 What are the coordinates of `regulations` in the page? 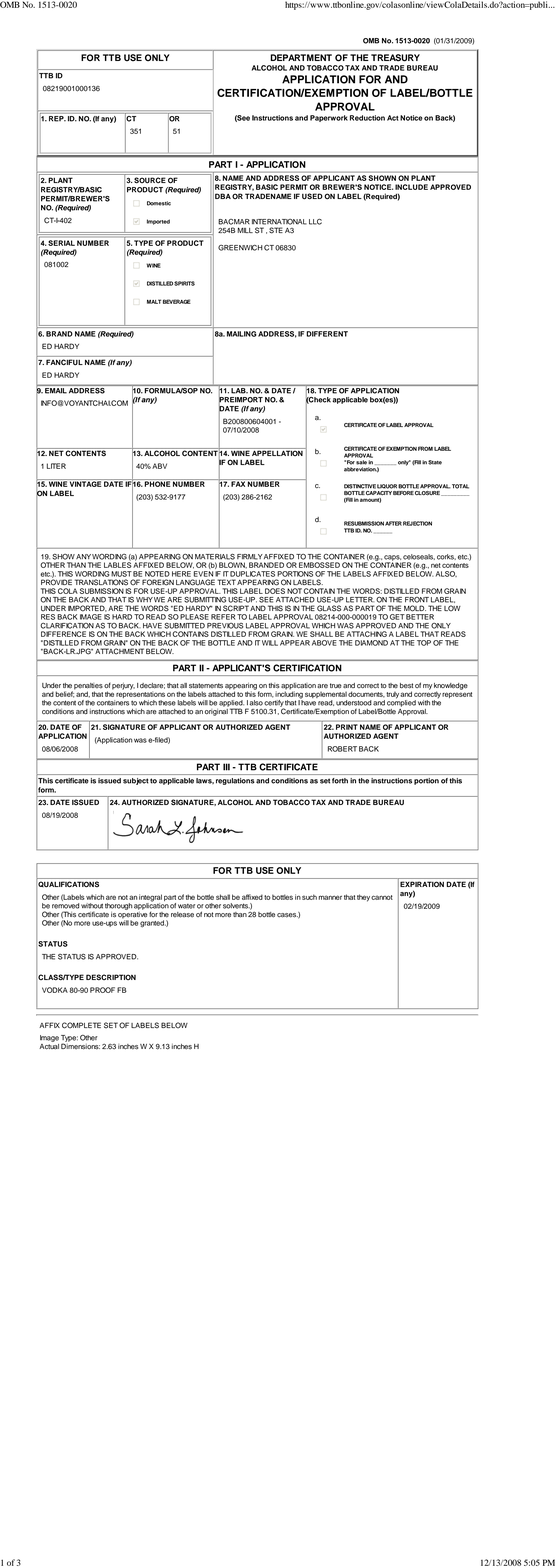 It's located at (235, 781).
